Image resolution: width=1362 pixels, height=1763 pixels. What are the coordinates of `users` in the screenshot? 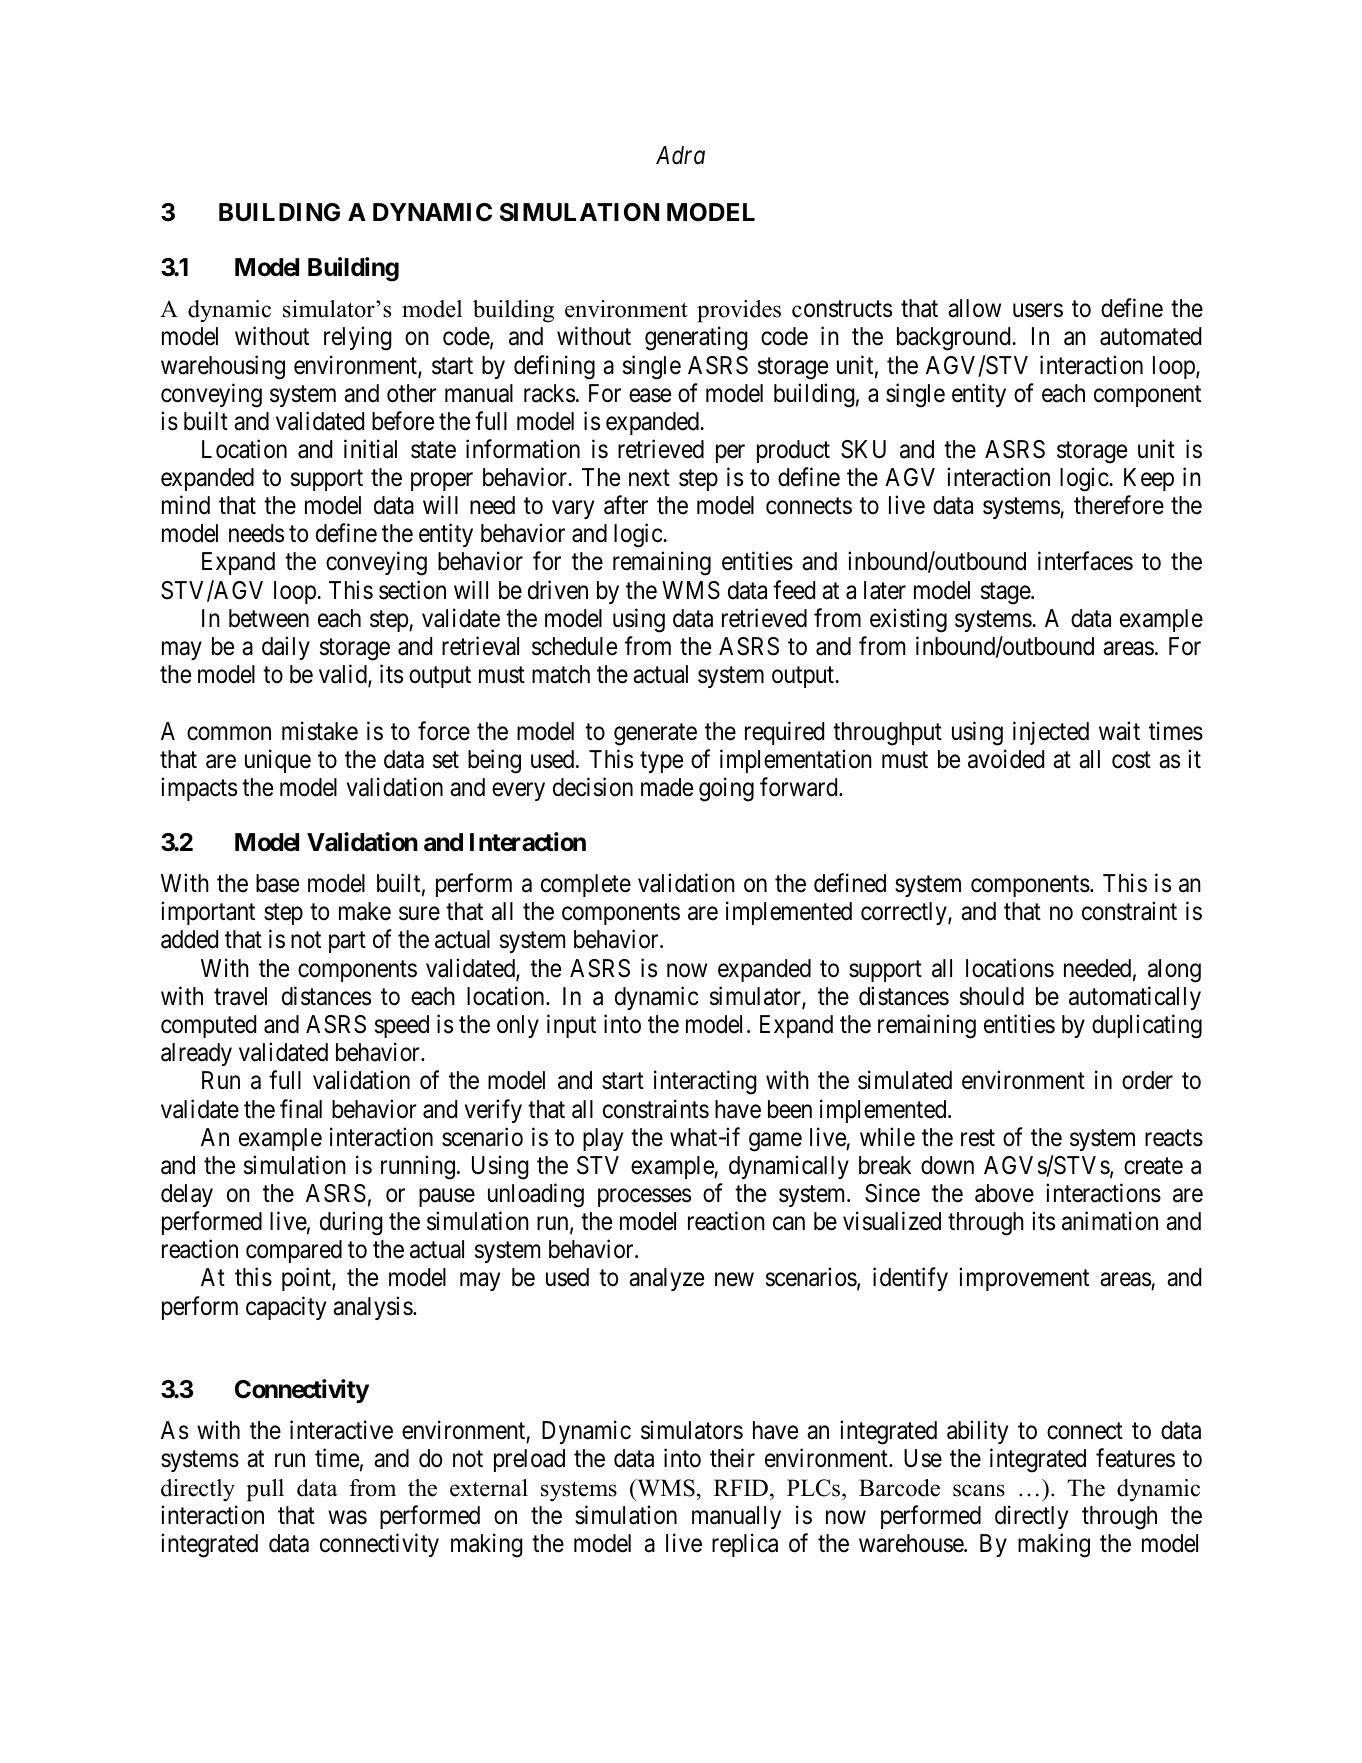 It's located at (1038, 311).
